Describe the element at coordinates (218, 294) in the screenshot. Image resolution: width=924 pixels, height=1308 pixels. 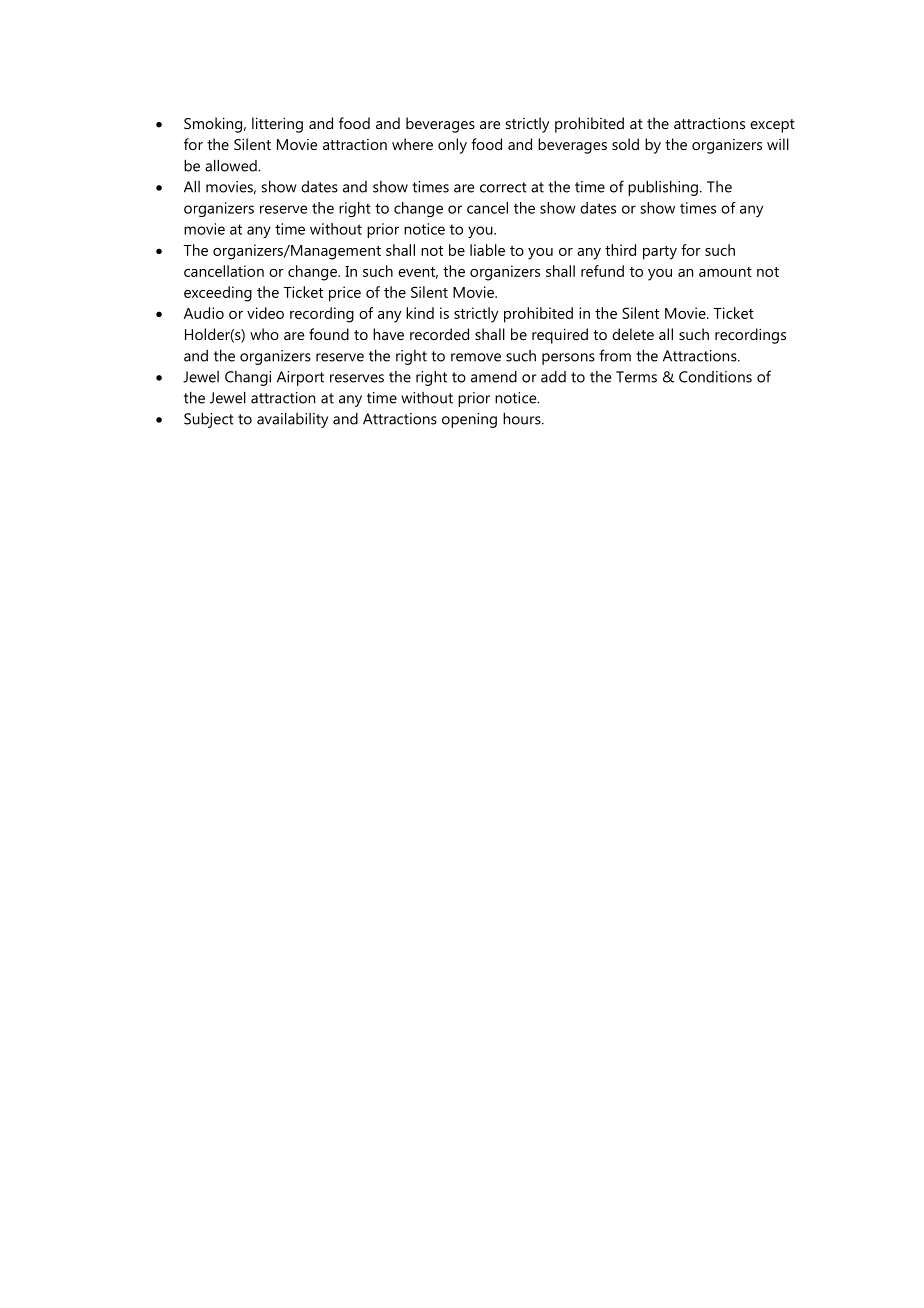
I see `exceeding` at that location.
